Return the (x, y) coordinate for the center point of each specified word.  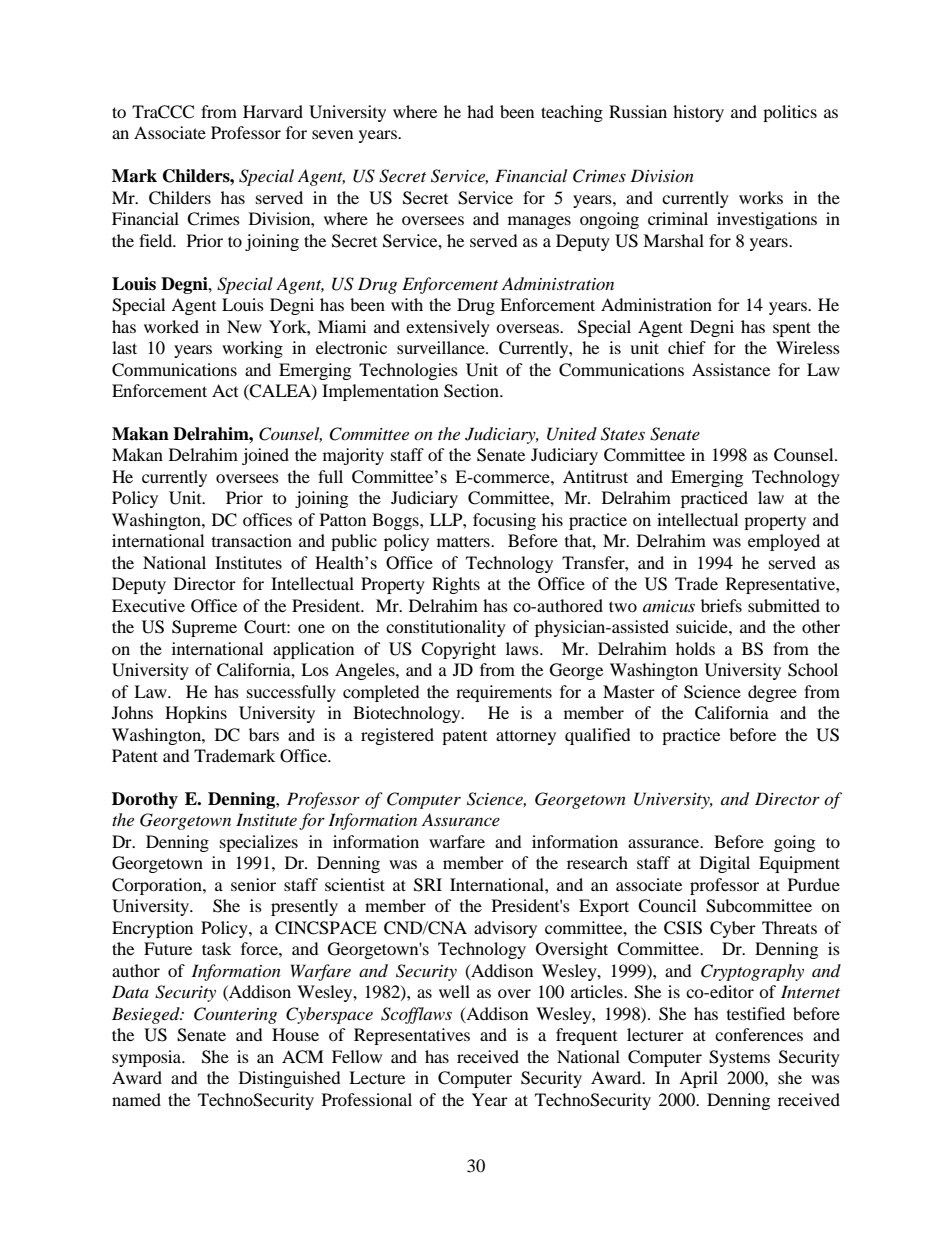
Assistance (731, 369)
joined (265, 456)
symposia (148, 1058)
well (454, 991)
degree (772, 693)
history (698, 113)
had (480, 111)
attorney (526, 738)
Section (472, 391)
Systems (739, 1058)
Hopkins (196, 714)
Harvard (273, 111)
